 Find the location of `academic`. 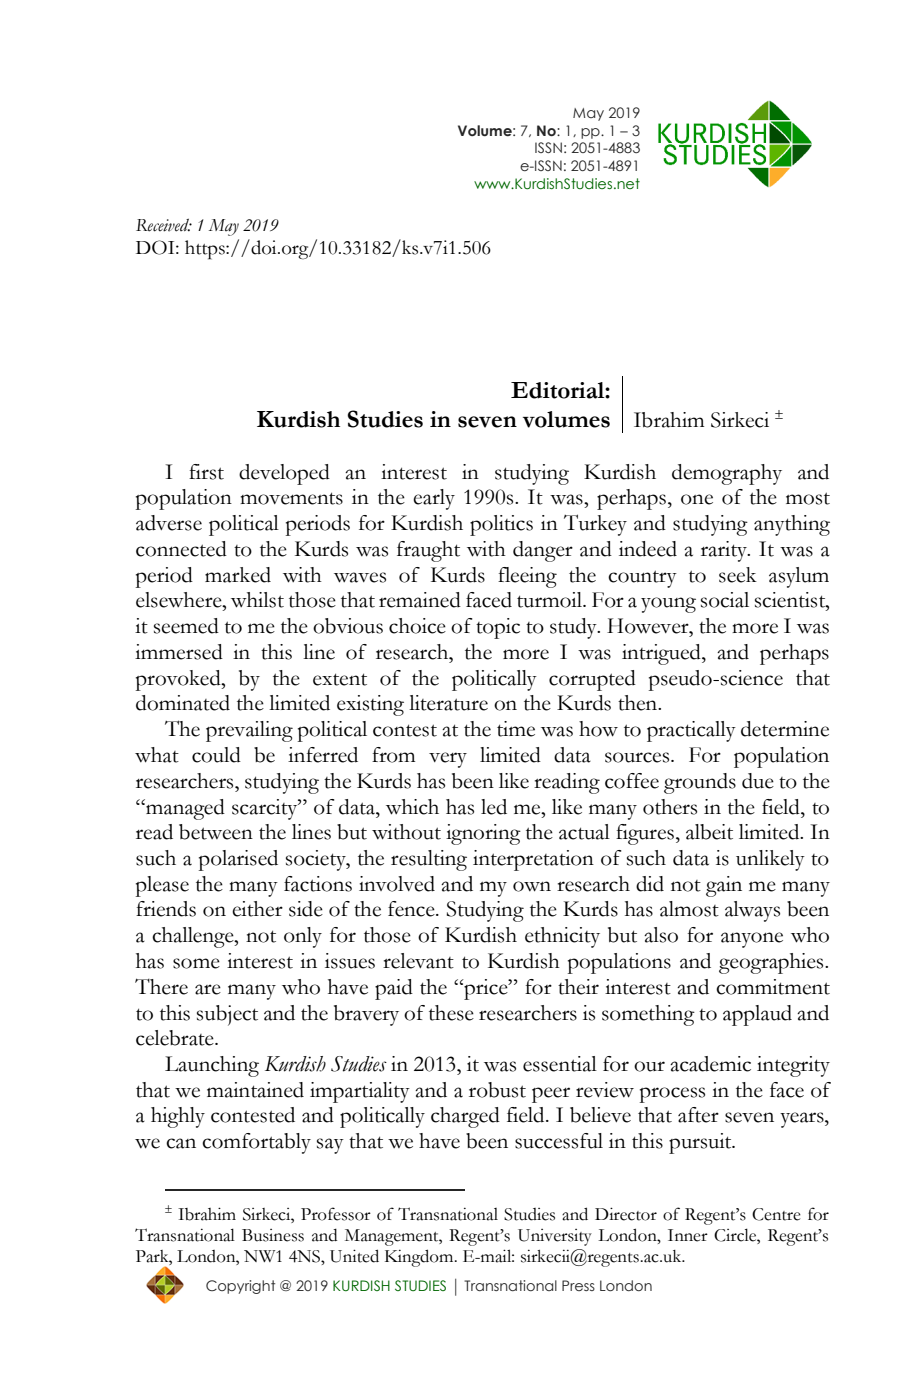

academic is located at coordinates (710, 1064).
